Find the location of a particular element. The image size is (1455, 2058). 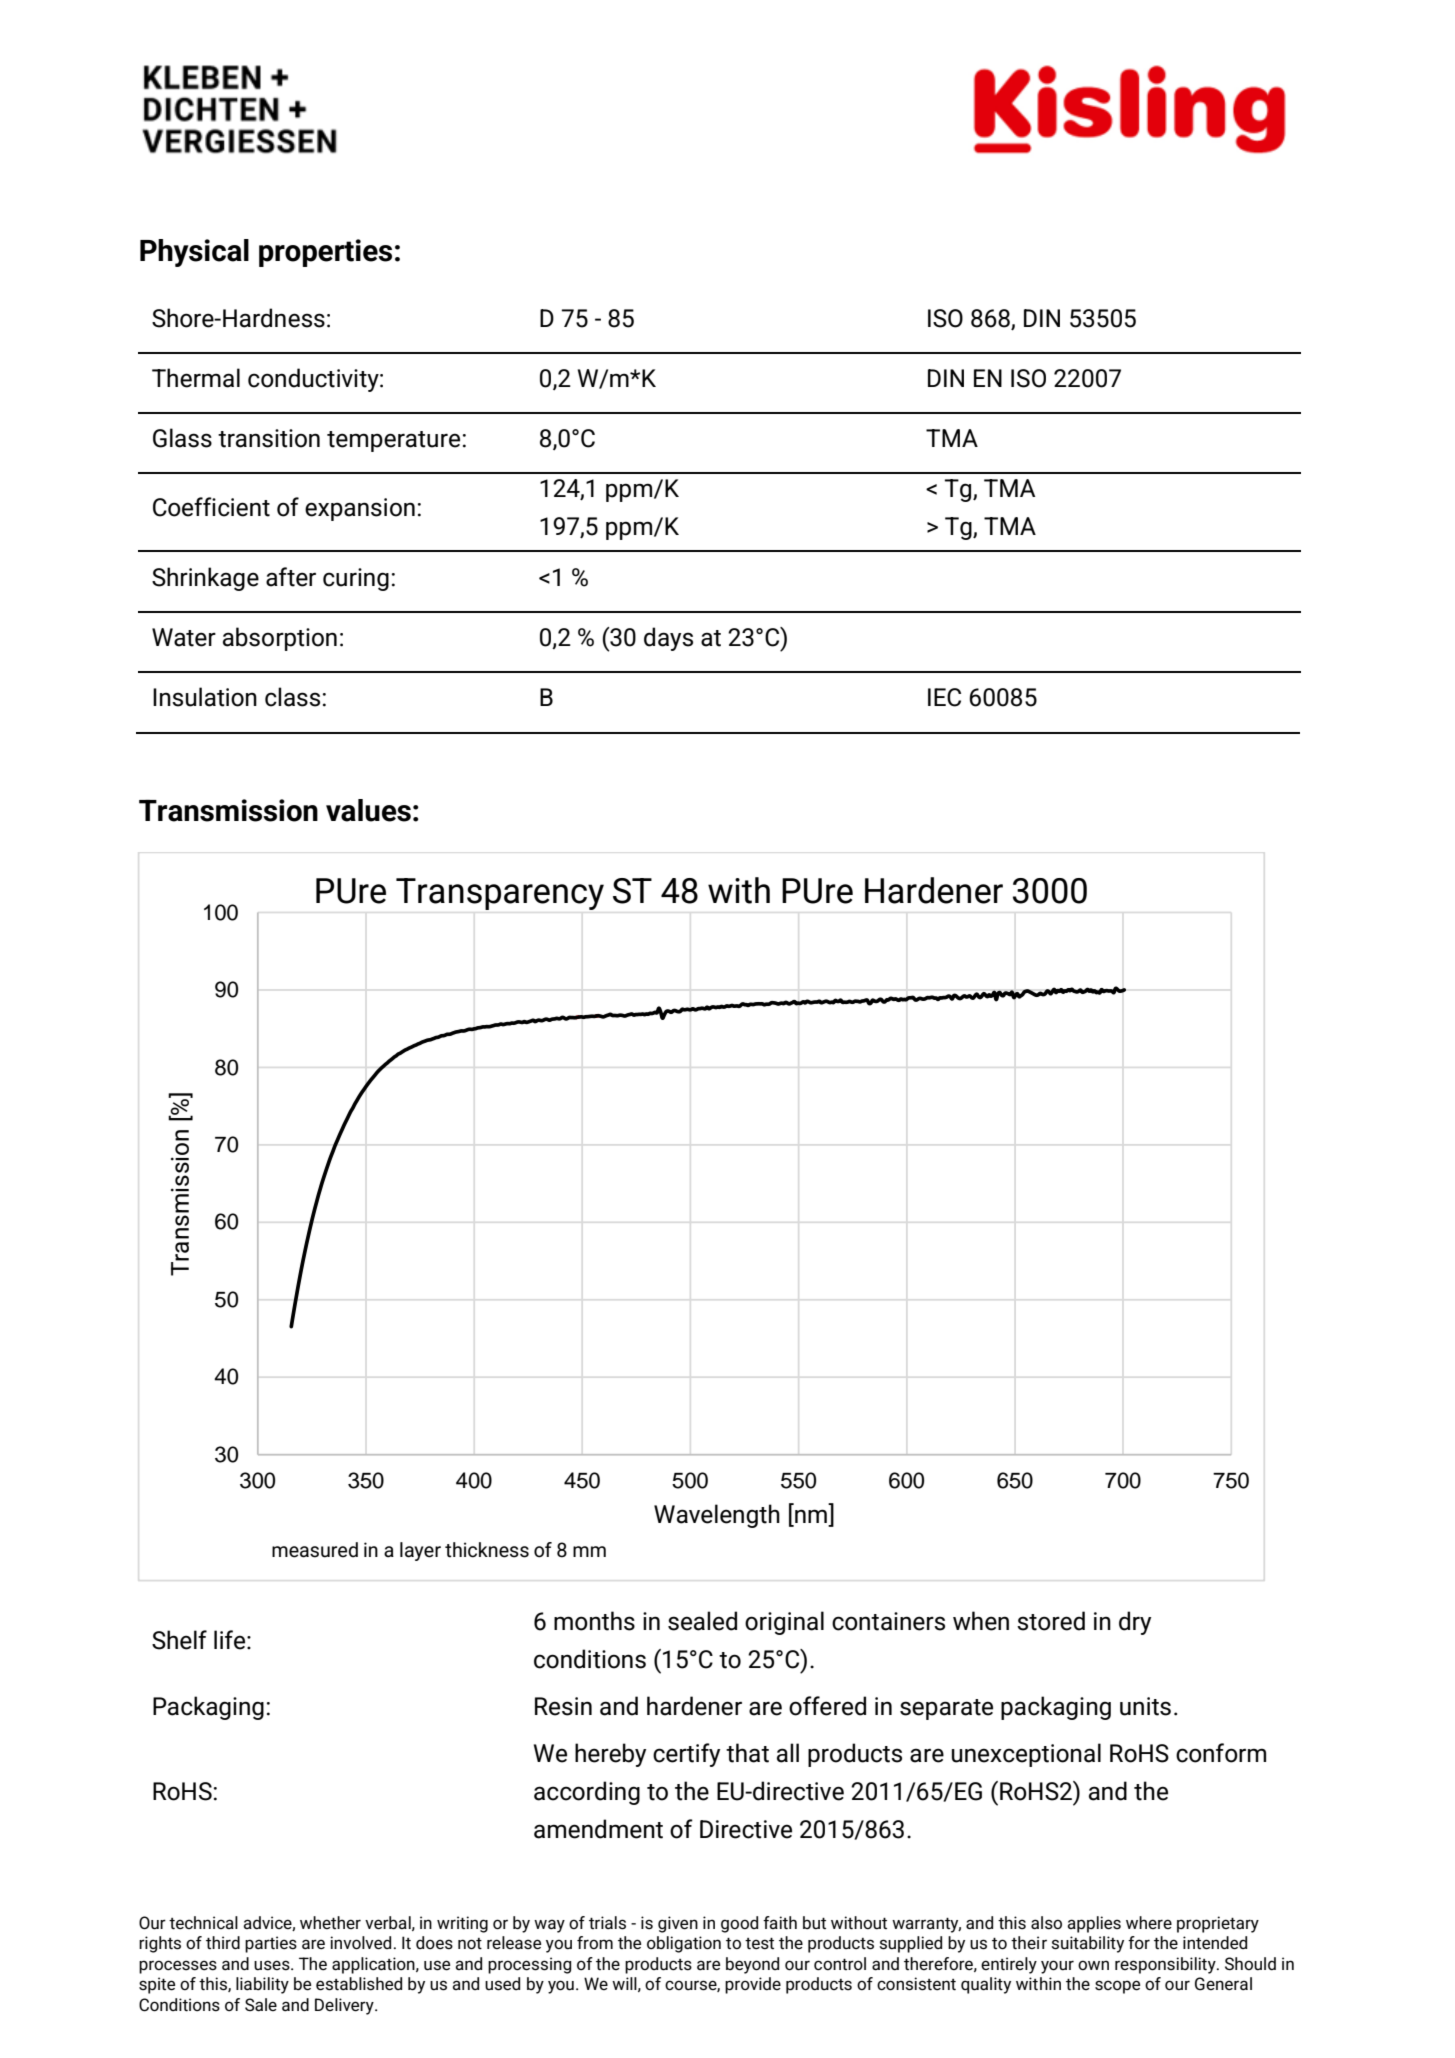

stored is located at coordinates (1051, 1621).
